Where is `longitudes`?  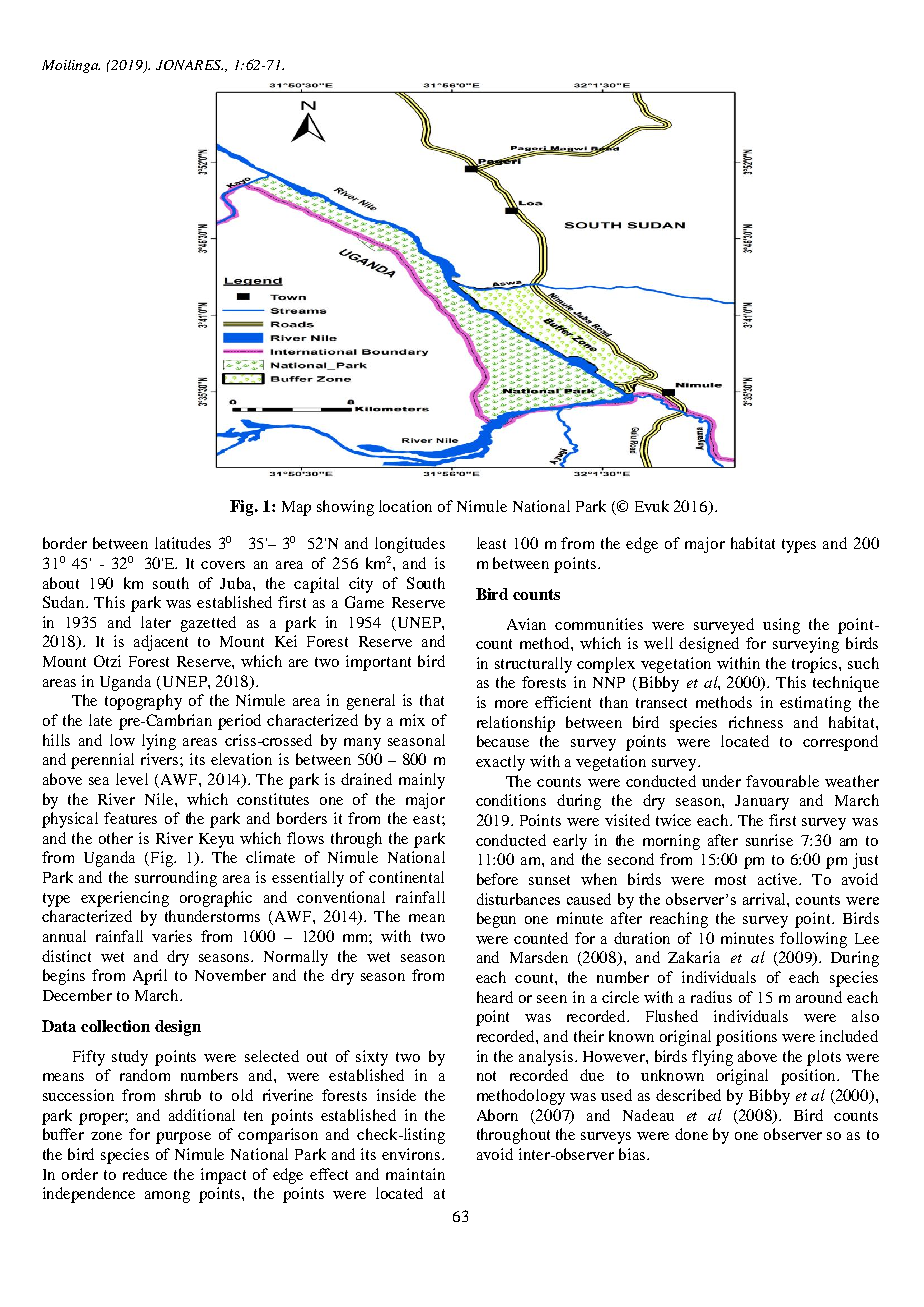
longitudes is located at coordinates (410, 545).
